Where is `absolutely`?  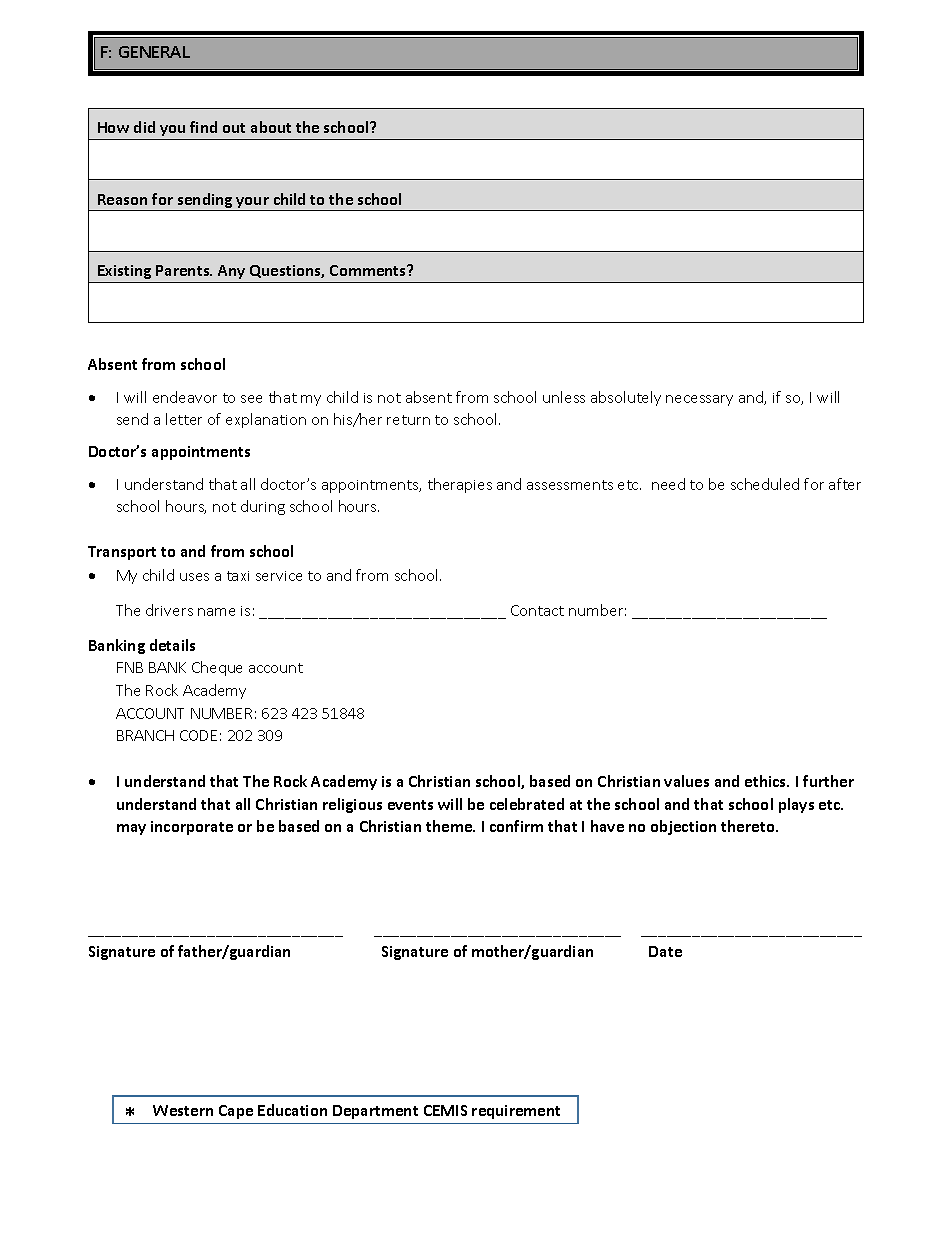
absolutely is located at coordinates (626, 398).
